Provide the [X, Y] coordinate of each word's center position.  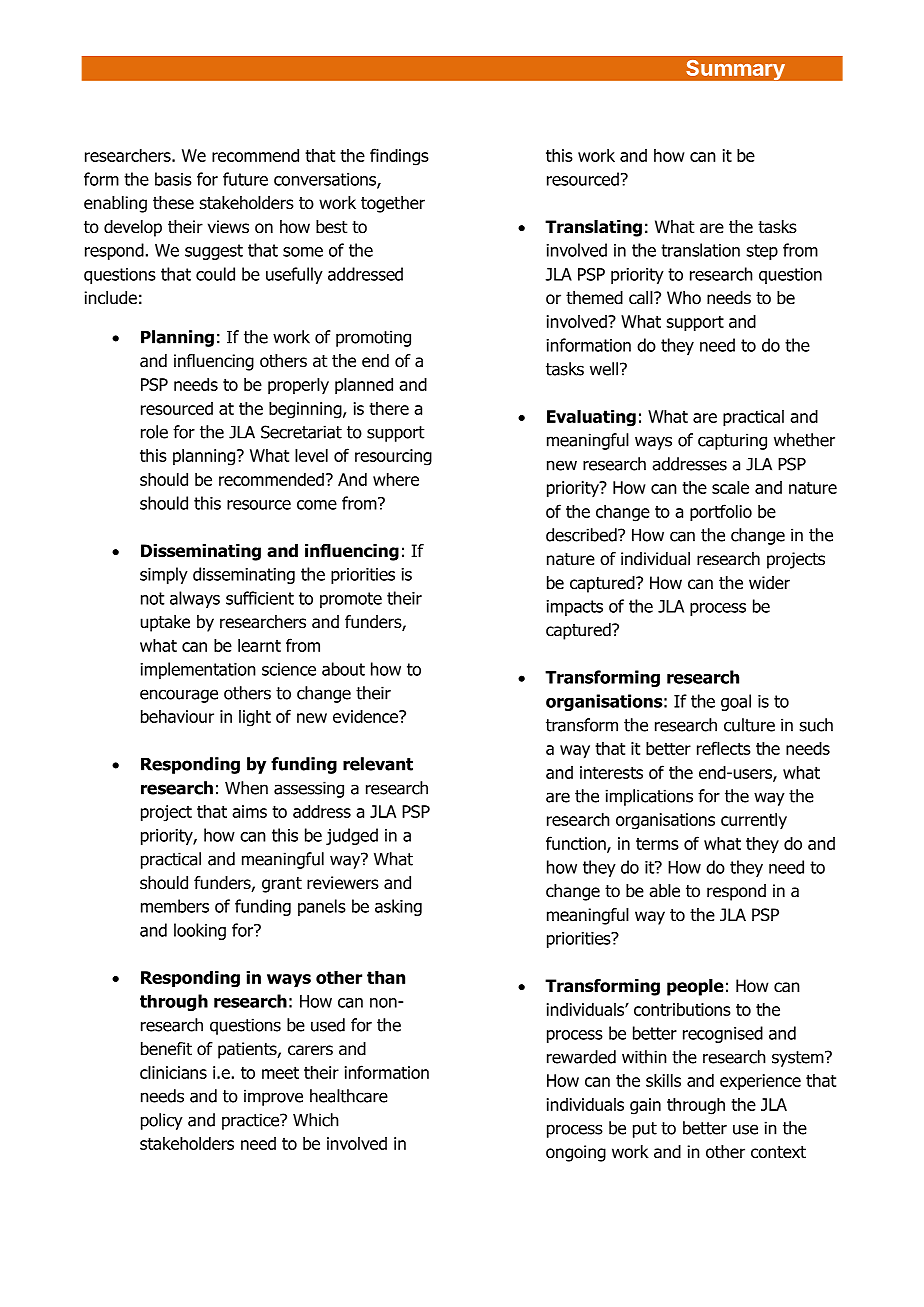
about [343, 669]
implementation [198, 670]
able [664, 891]
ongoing [576, 1153]
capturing [732, 441]
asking [398, 907]
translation [700, 250]
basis [173, 179]
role [154, 432]
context [778, 1152]
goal [736, 702]
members [175, 906]
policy [162, 1121]
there [389, 408]
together [393, 204]
